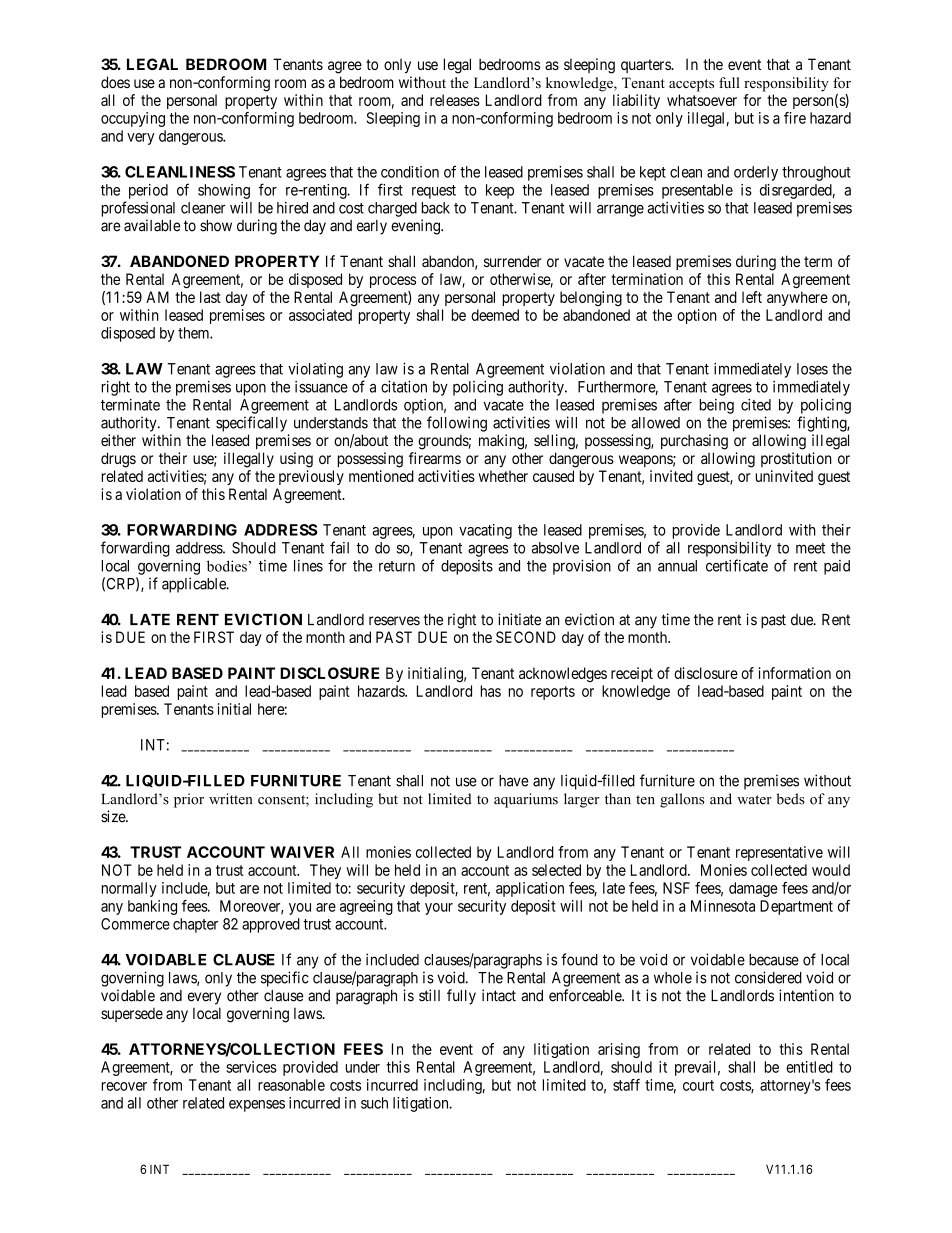  Describe the element at coordinates (189, 800) in the screenshot. I see `prior` at that location.
